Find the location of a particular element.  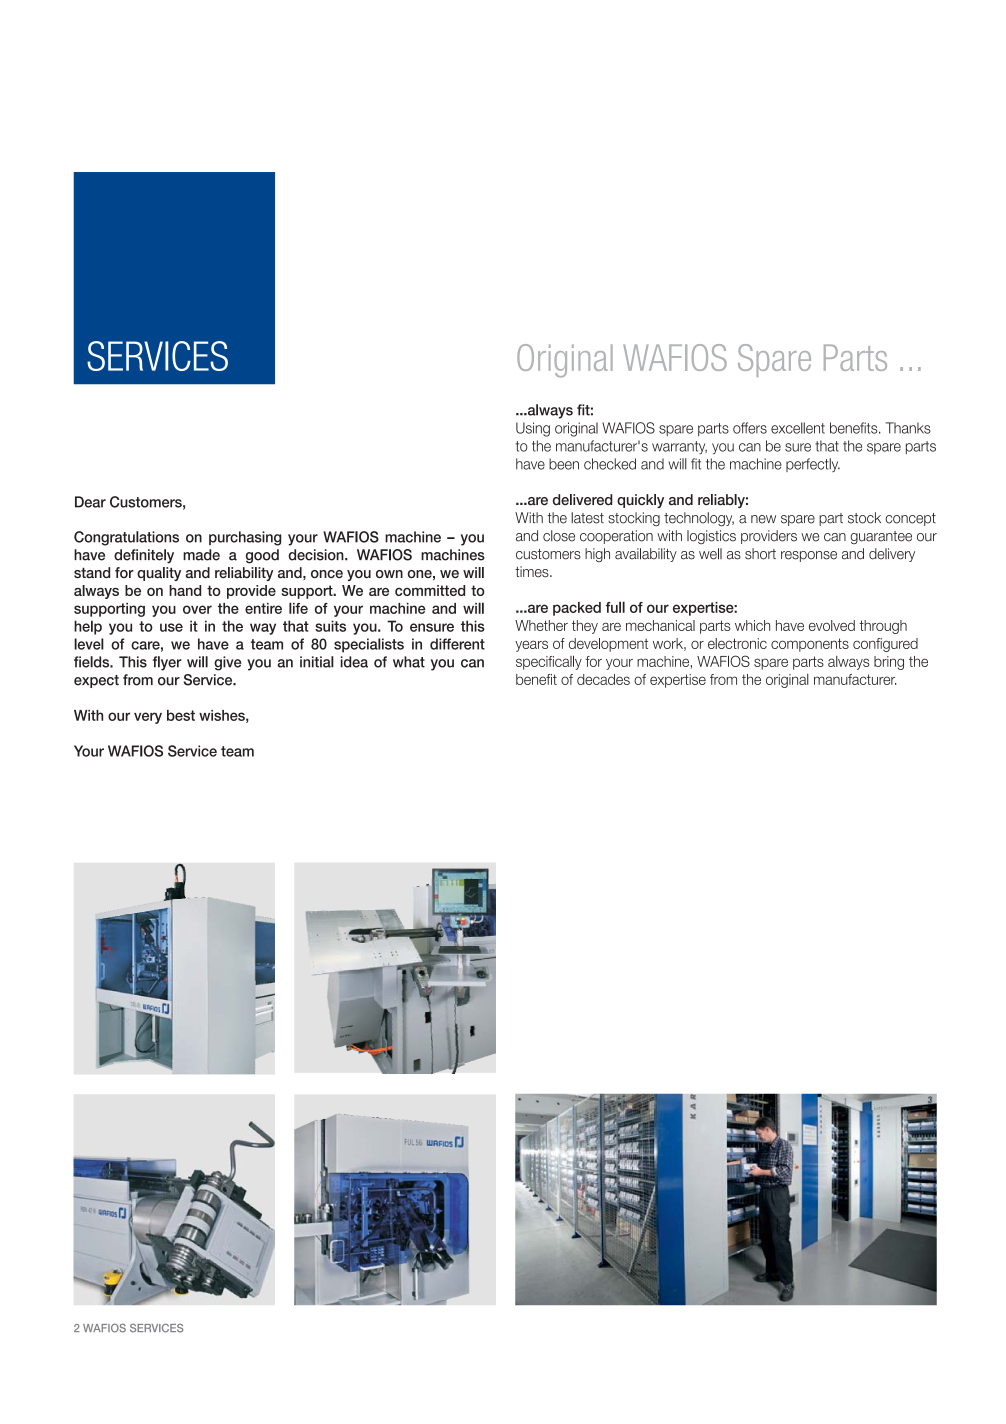

been is located at coordinates (564, 464).
